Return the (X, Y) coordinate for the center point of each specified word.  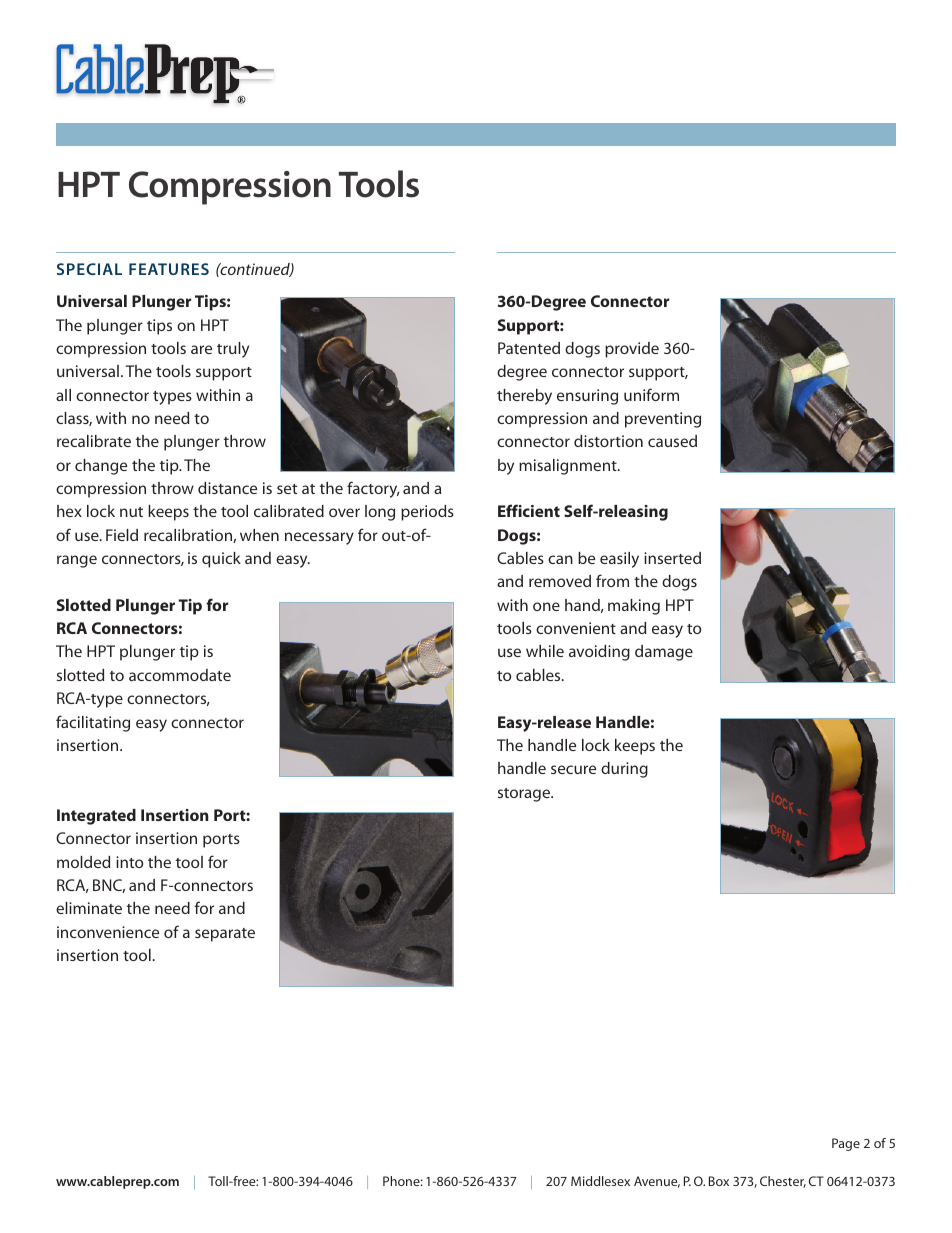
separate (225, 935)
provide (632, 350)
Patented (529, 348)
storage (525, 795)
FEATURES (169, 269)
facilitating (93, 723)
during (624, 770)
